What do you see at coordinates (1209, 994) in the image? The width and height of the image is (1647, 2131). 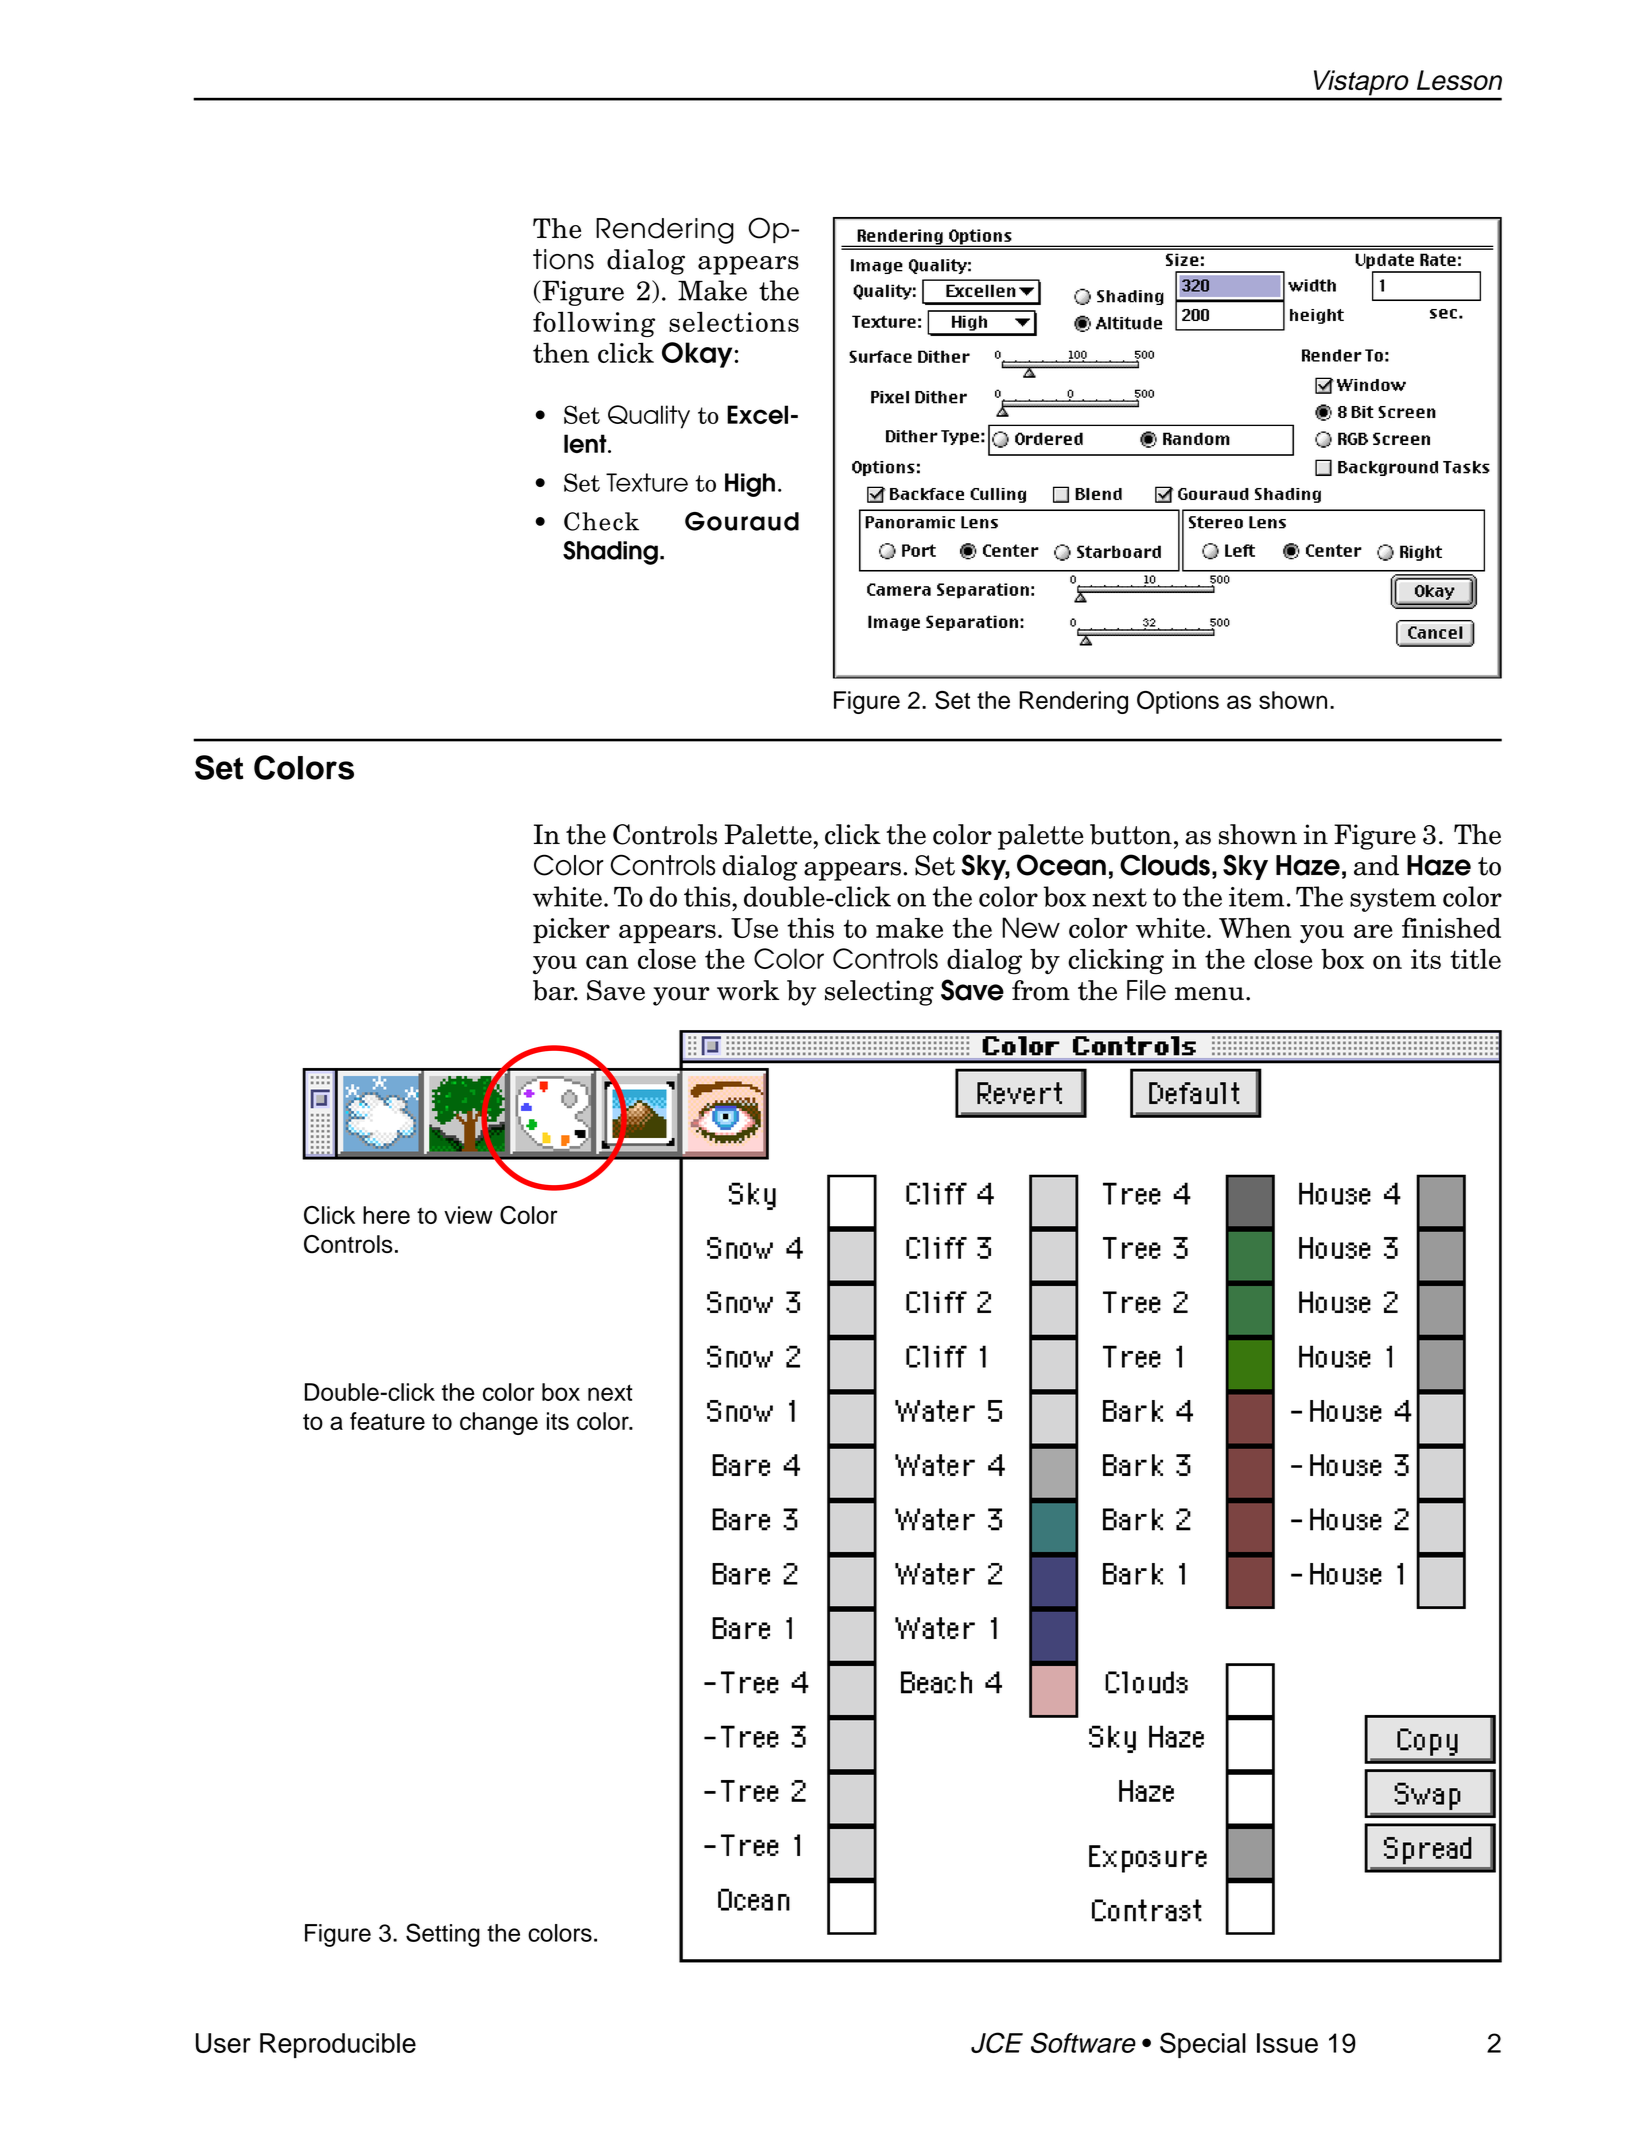 I see `menu` at bounding box center [1209, 994].
